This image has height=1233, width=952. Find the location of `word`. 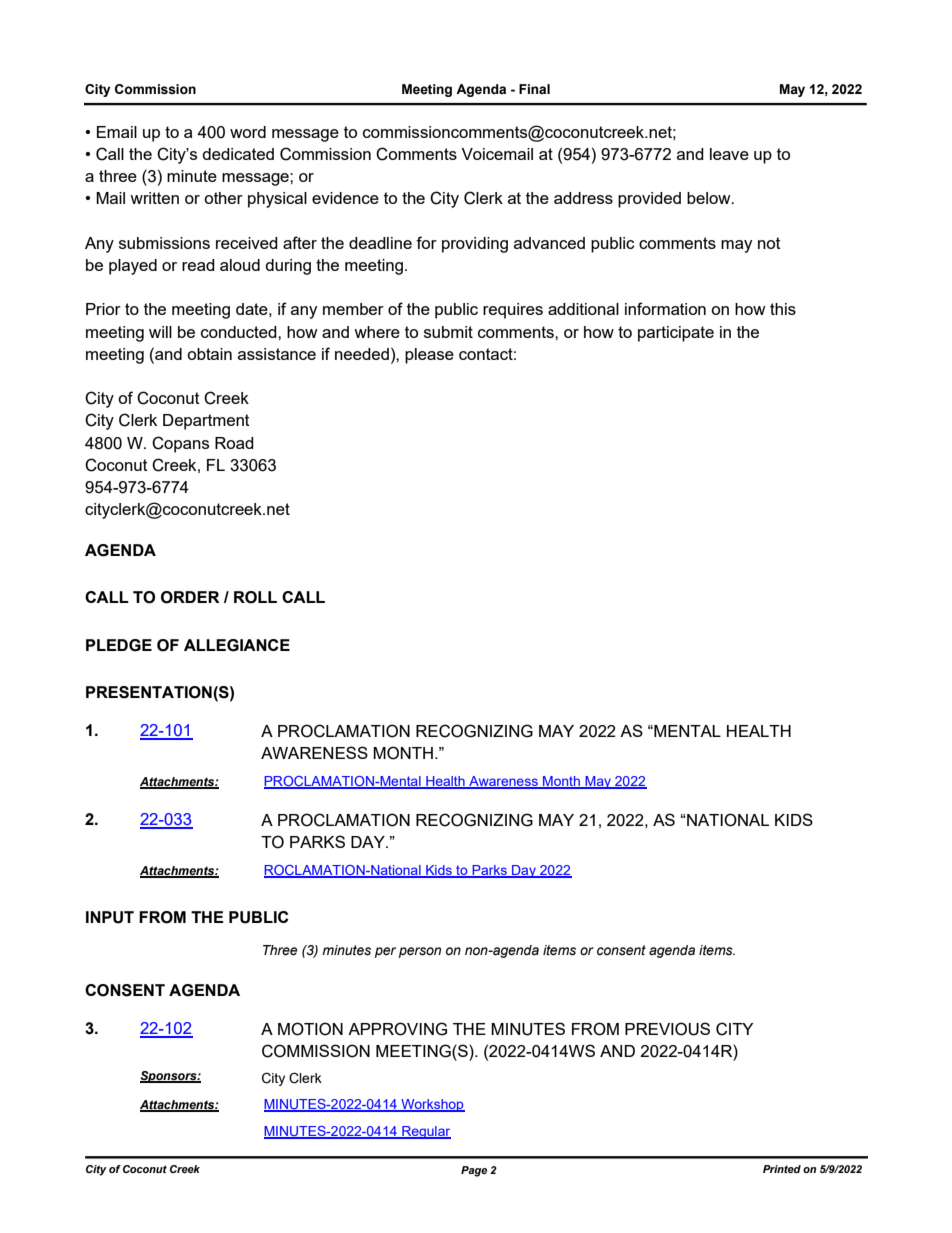

word is located at coordinates (248, 132).
